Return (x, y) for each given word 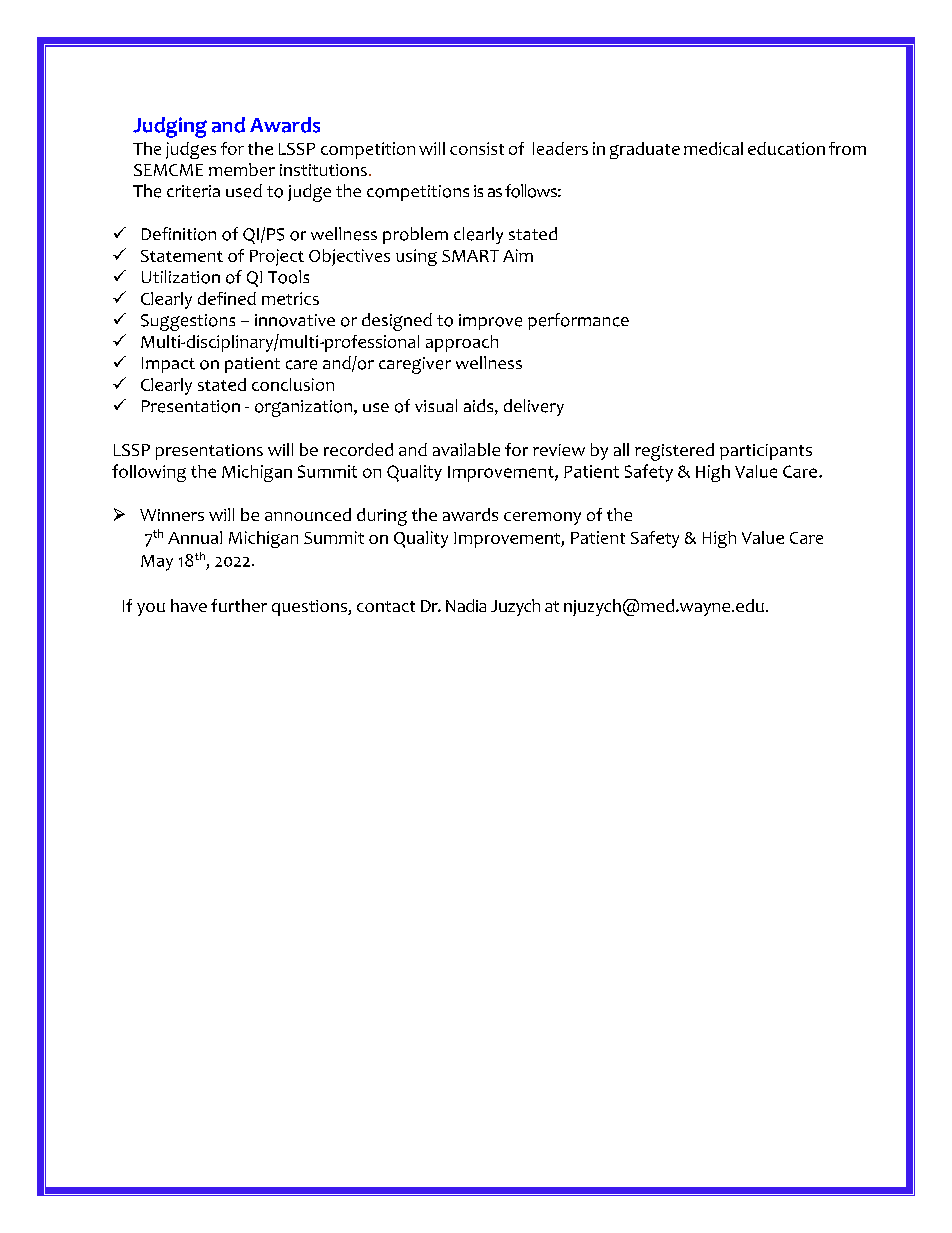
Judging (170, 127)
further (239, 605)
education (786, 148)
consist (477, 148)
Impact (168, 365)
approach (462, 343)
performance (578, 321)
